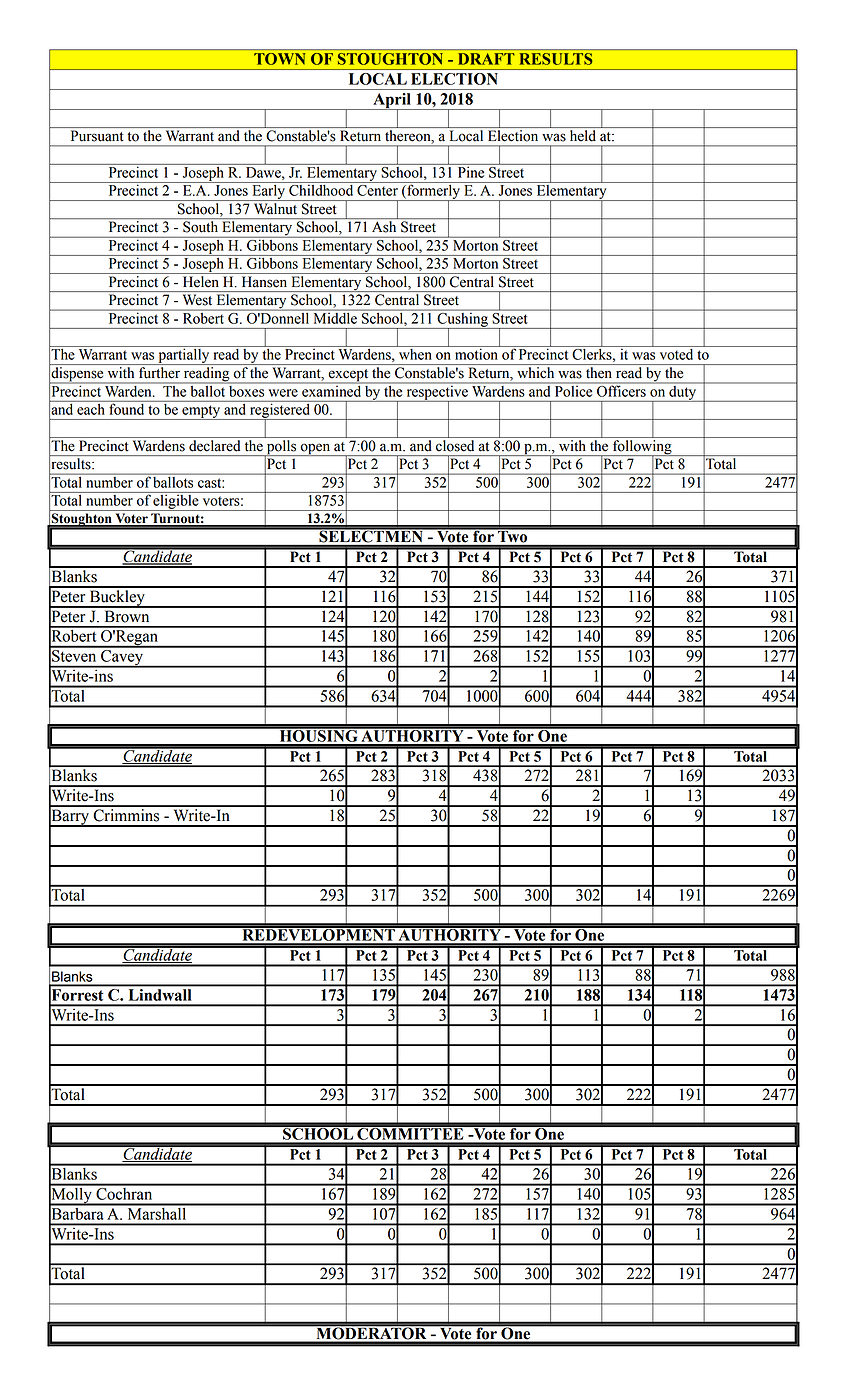 The height and width of the screenshot is (1400, 849). Describe the element at coordinates (598, 372) in the screenshot. I see `then` at that location.
